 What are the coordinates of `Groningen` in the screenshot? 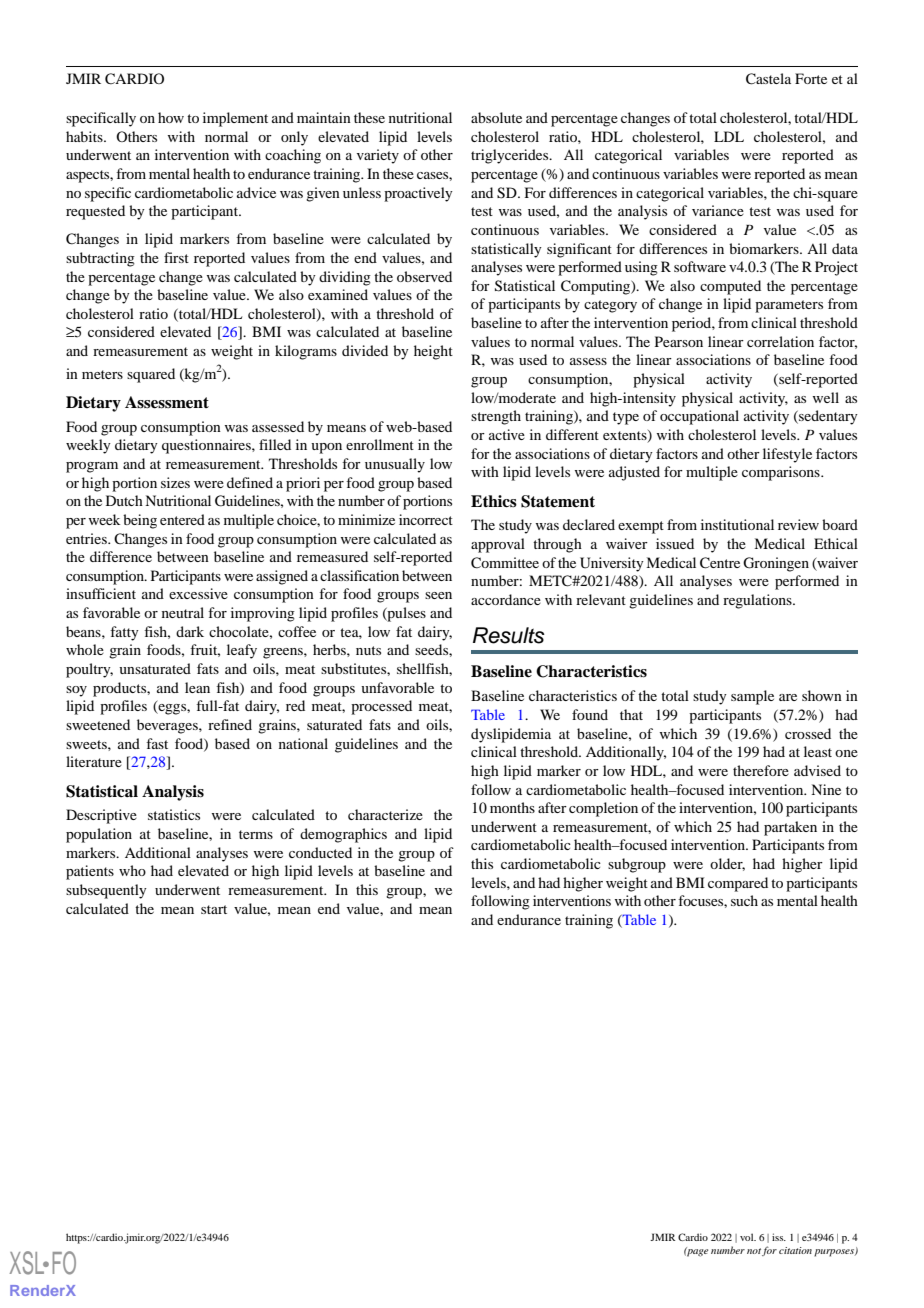 It's located at (776, 564).
